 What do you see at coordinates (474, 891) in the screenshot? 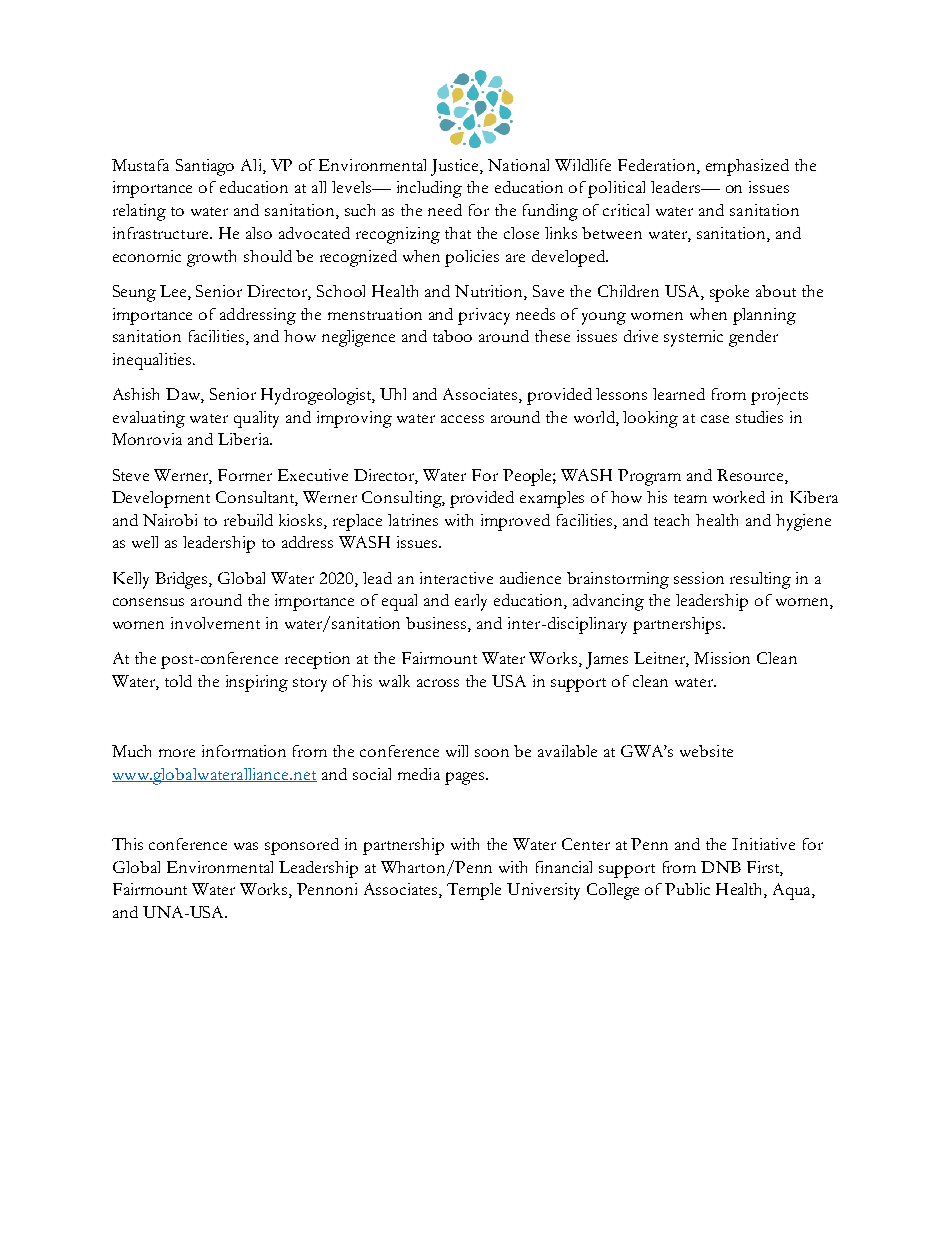
I see `Temple` at bounding box center [474, 891].
